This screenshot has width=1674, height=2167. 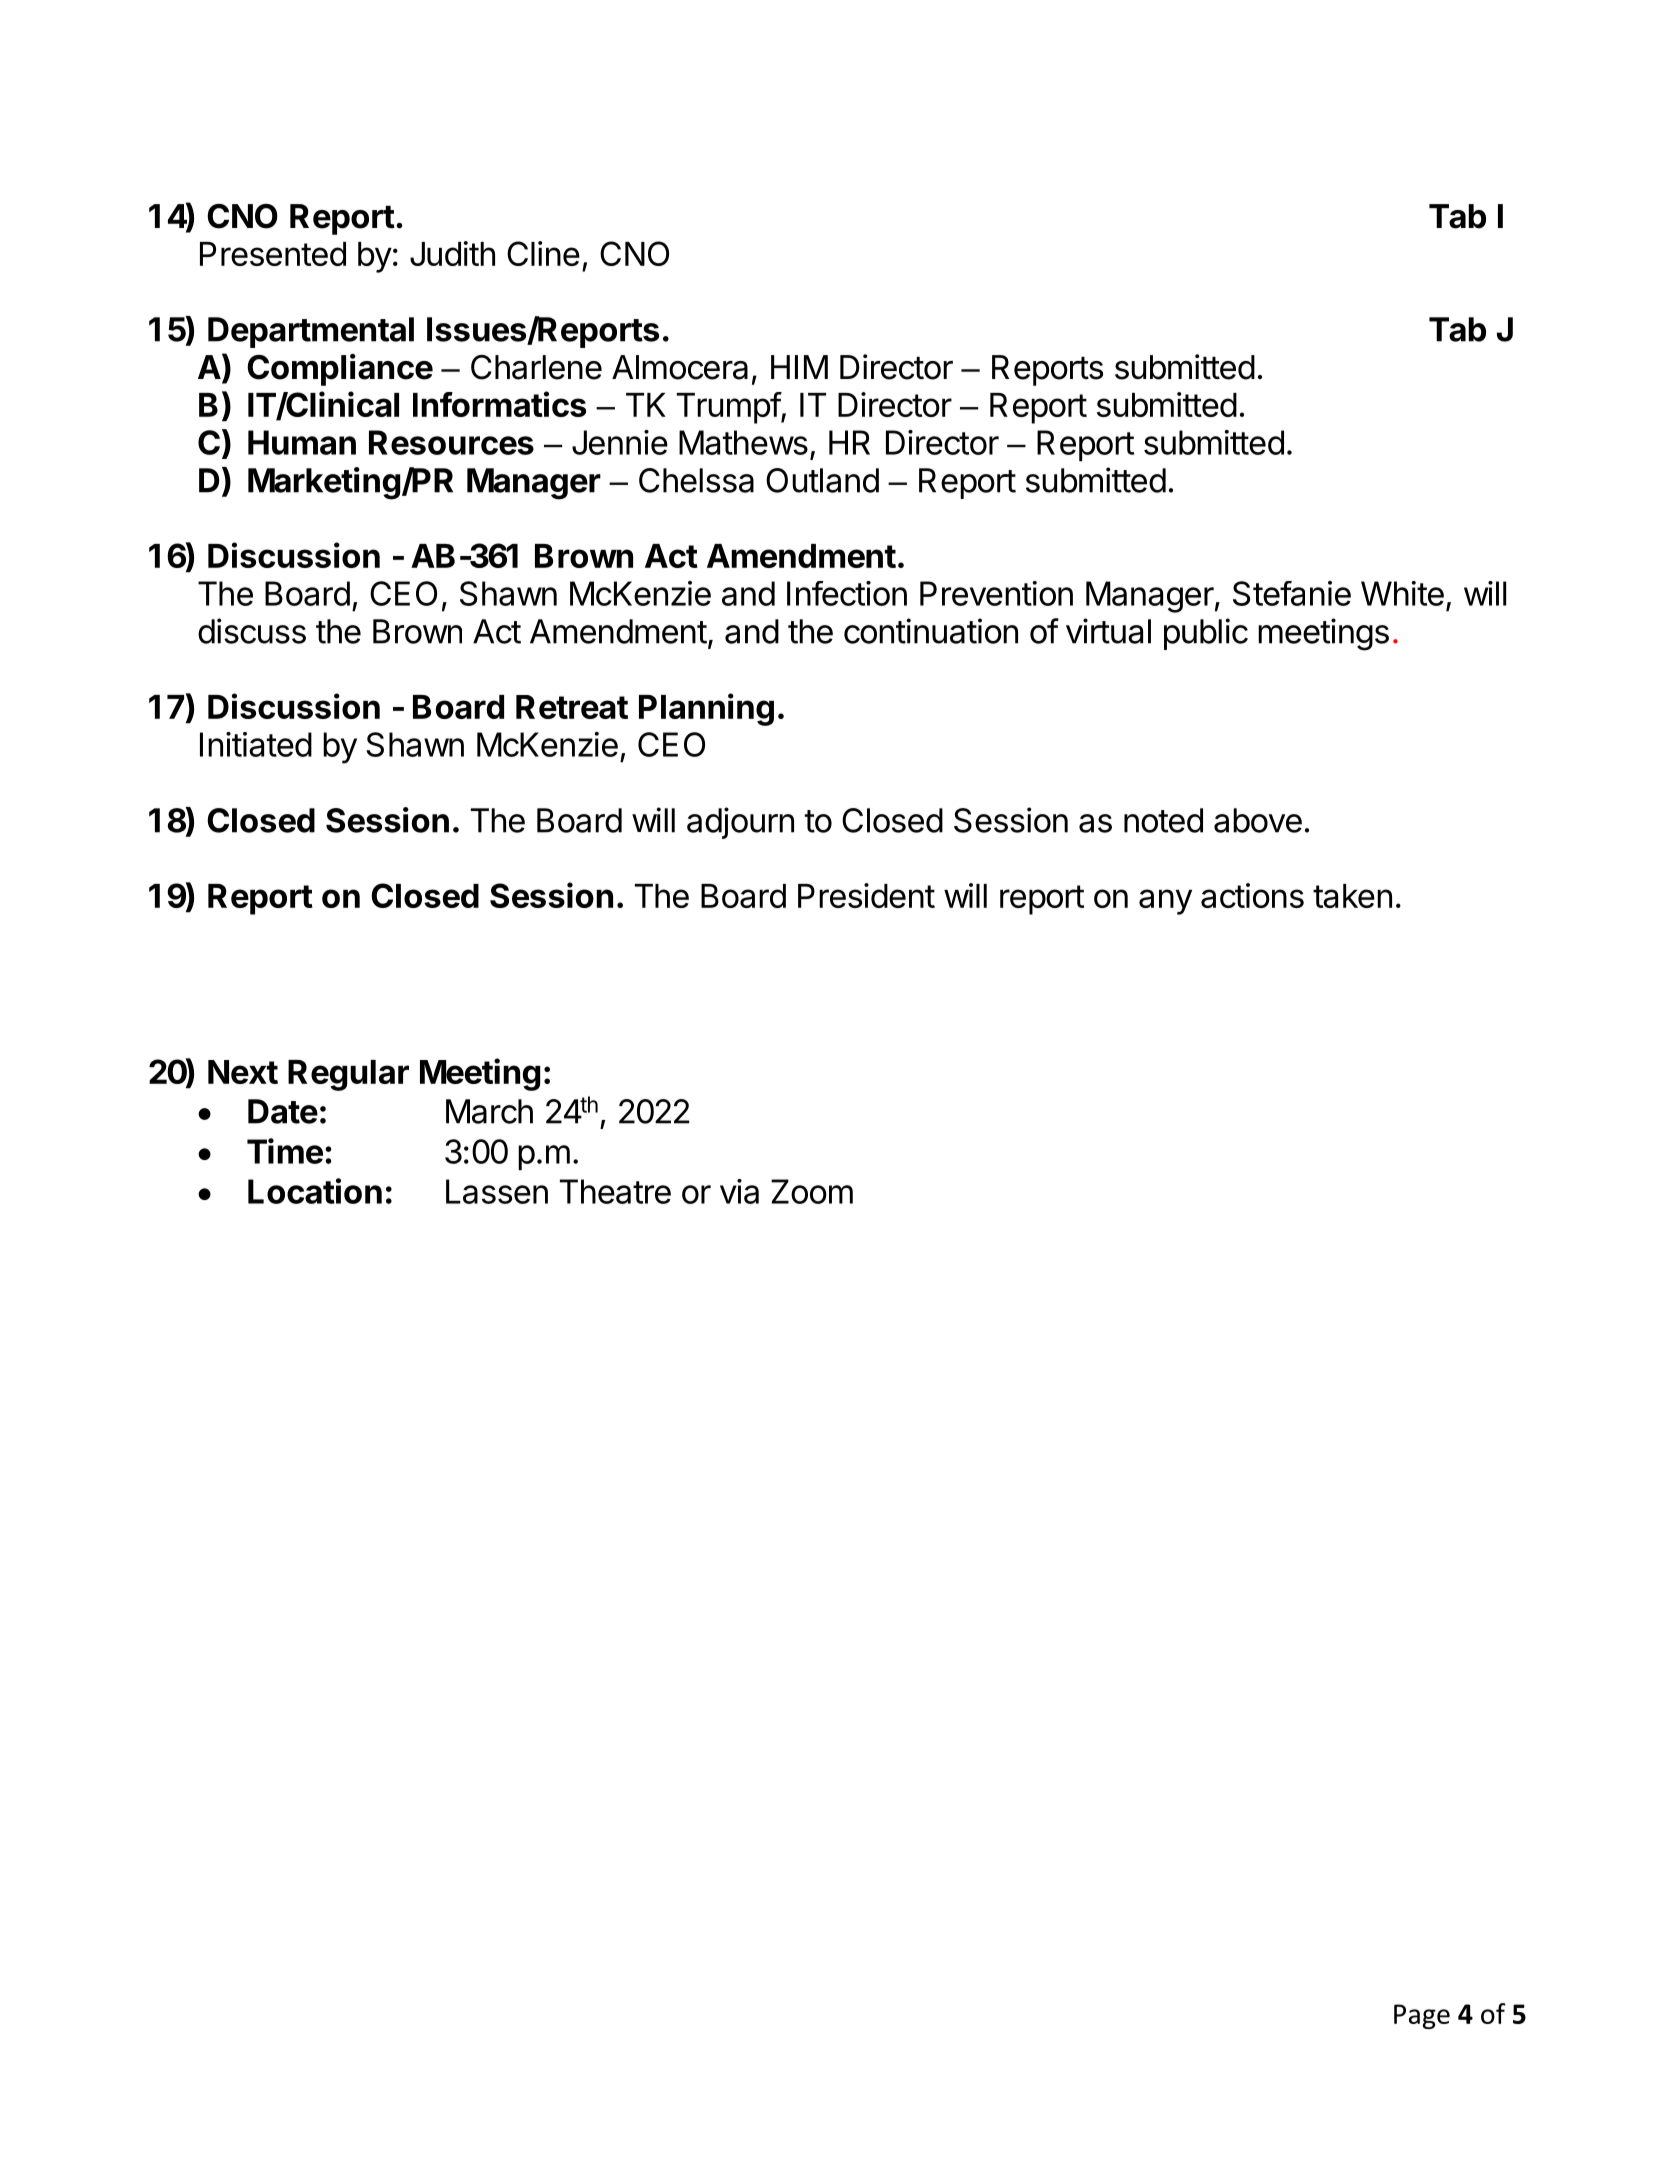 I want to click on actions, so click(x=1252, y=895).
